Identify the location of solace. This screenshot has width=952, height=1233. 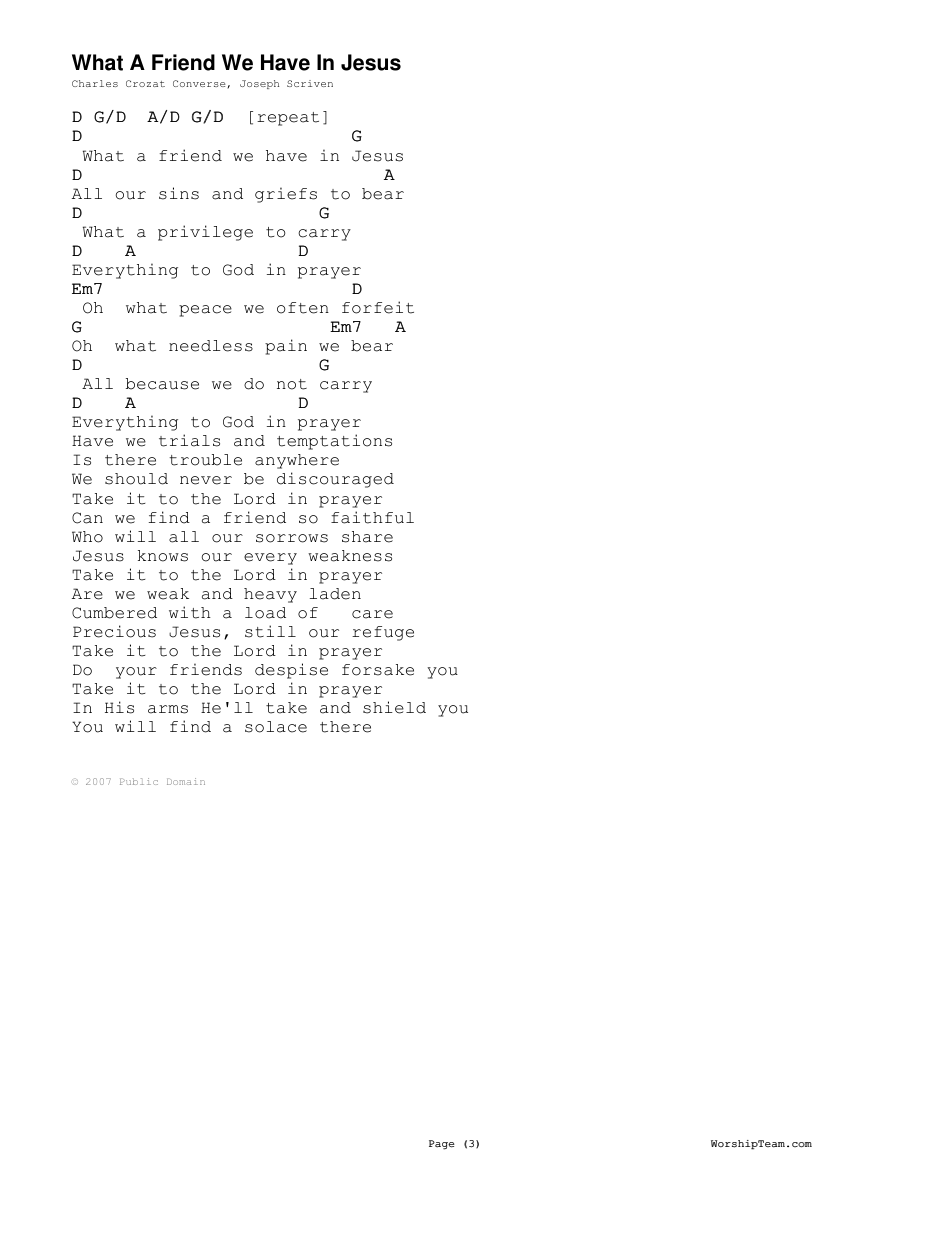
(276, 727).
